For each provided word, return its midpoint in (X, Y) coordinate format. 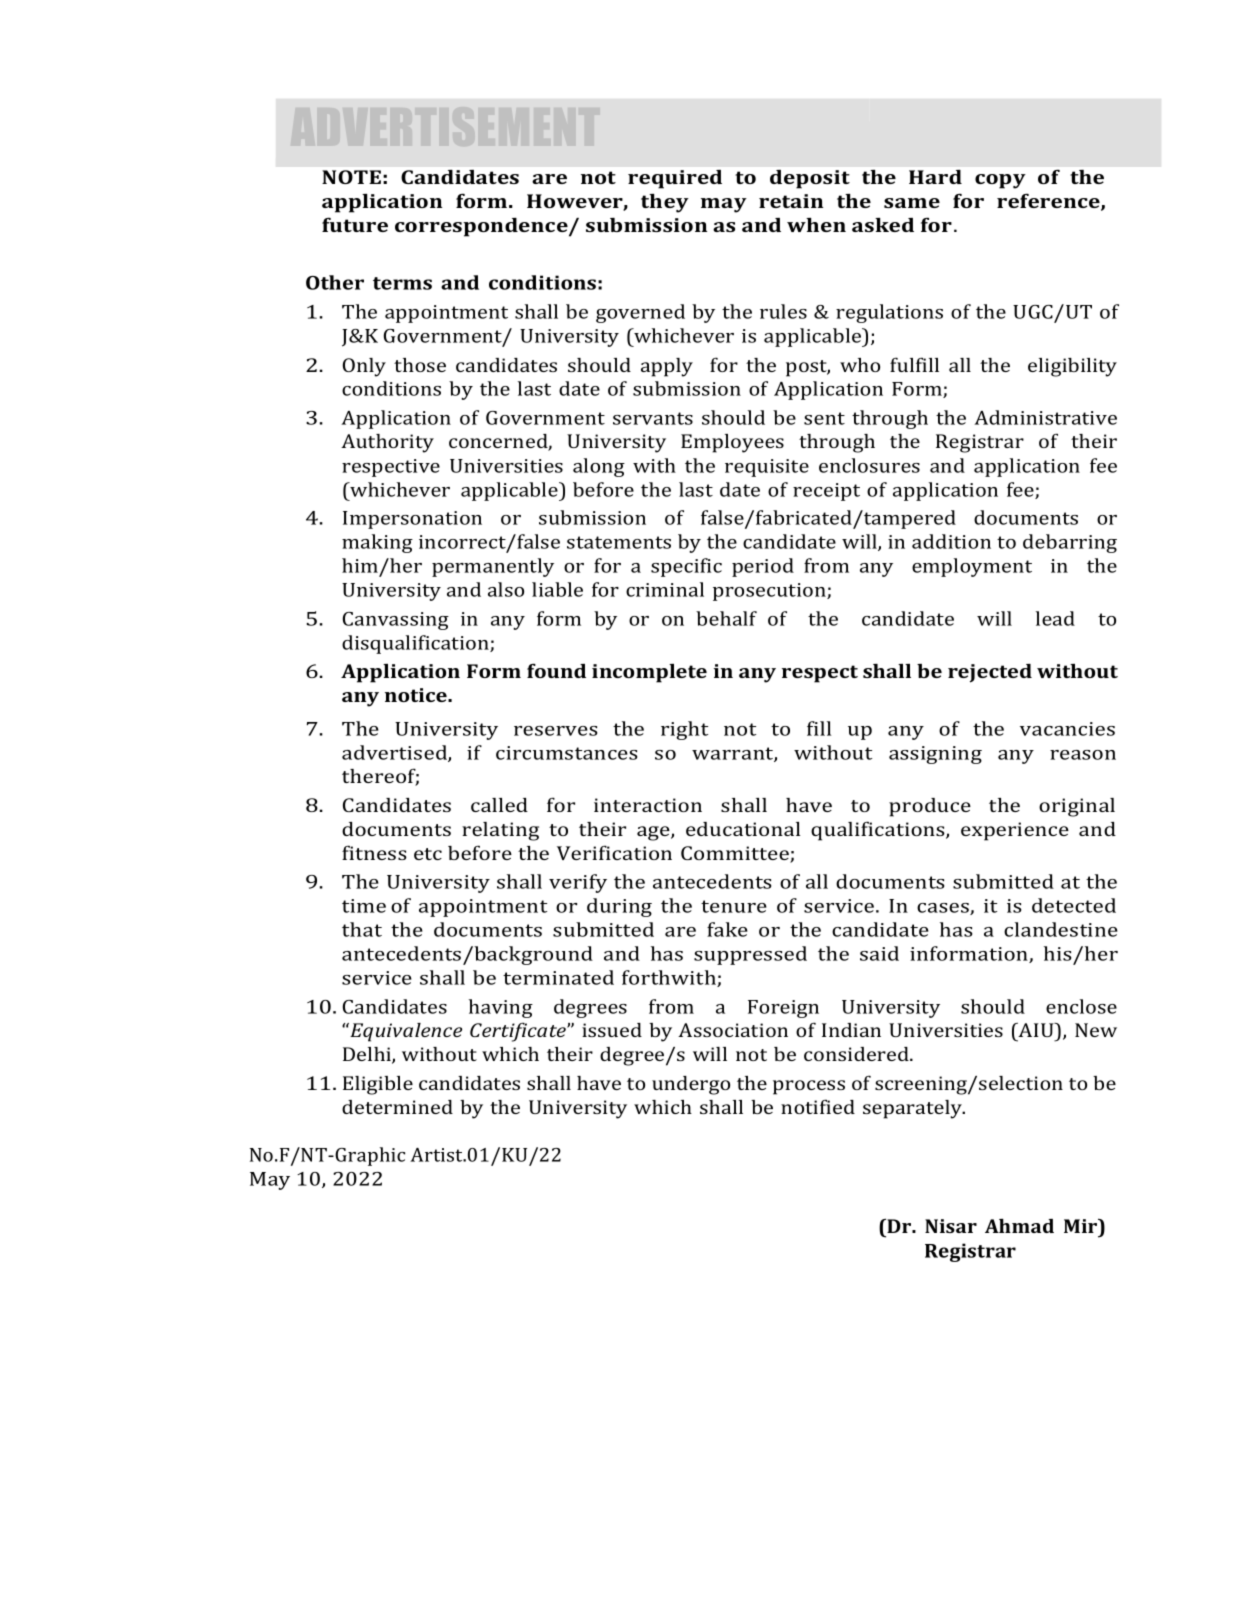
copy (1000, 181)
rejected (990, 673)
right (684, 730)
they (665, 203)
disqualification (416, 644)
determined (397, 1107)
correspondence (482, 227)
